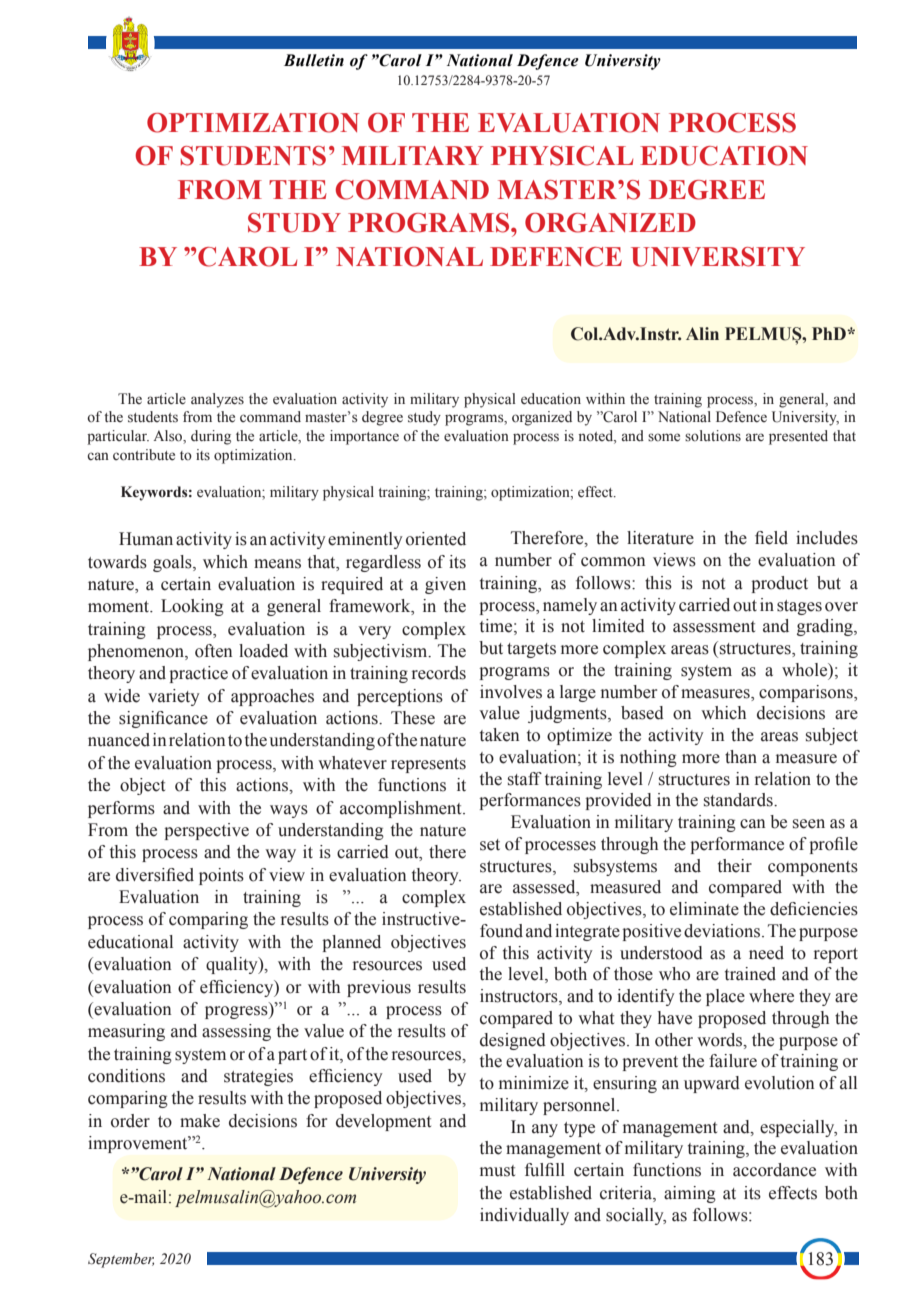 The height and width of the document is (1308, 924). Describe the element at coordinates (524, 1216) in the document. I see `individually` at that location.
